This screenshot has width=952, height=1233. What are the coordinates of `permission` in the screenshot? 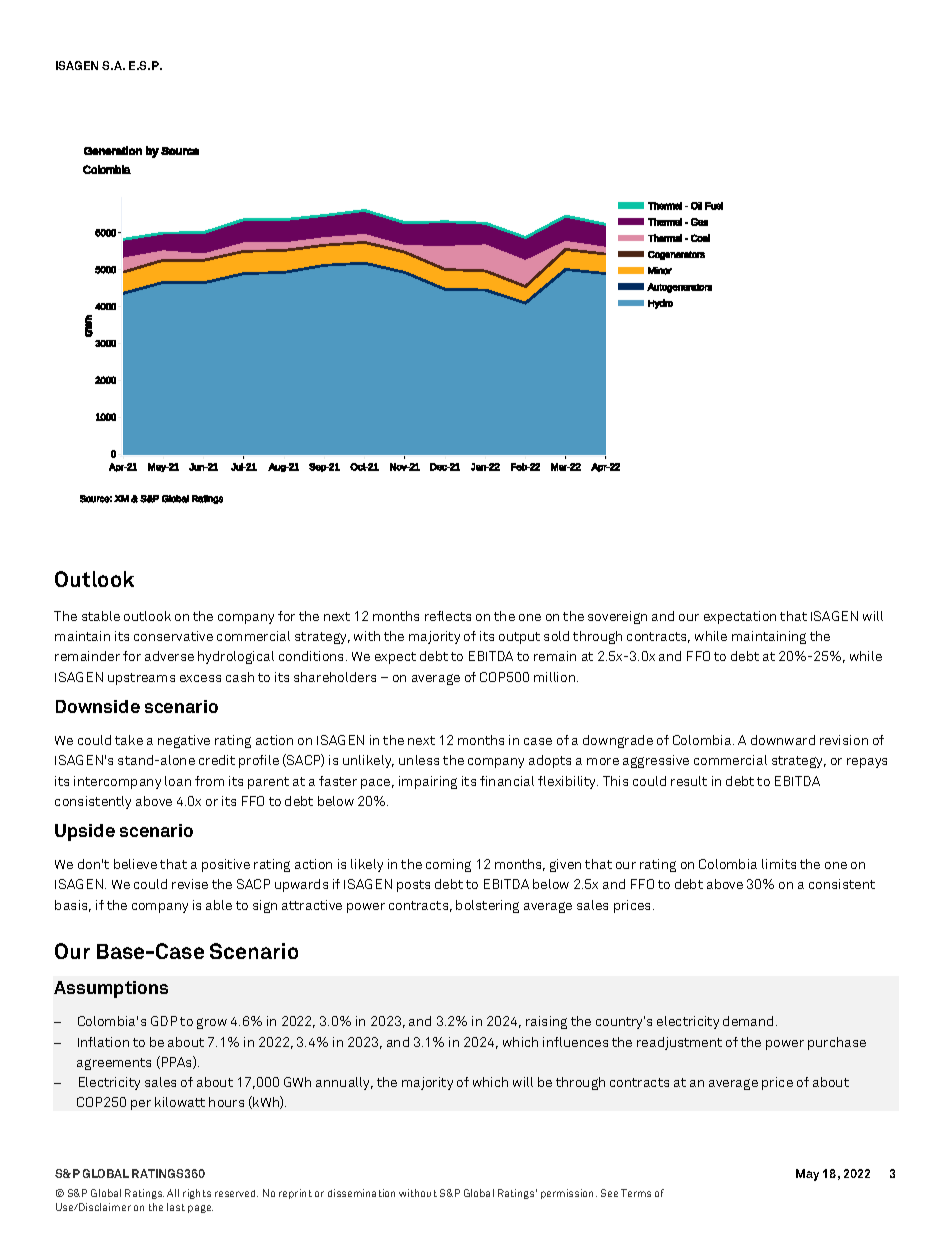 It's located at (569, 1194).
